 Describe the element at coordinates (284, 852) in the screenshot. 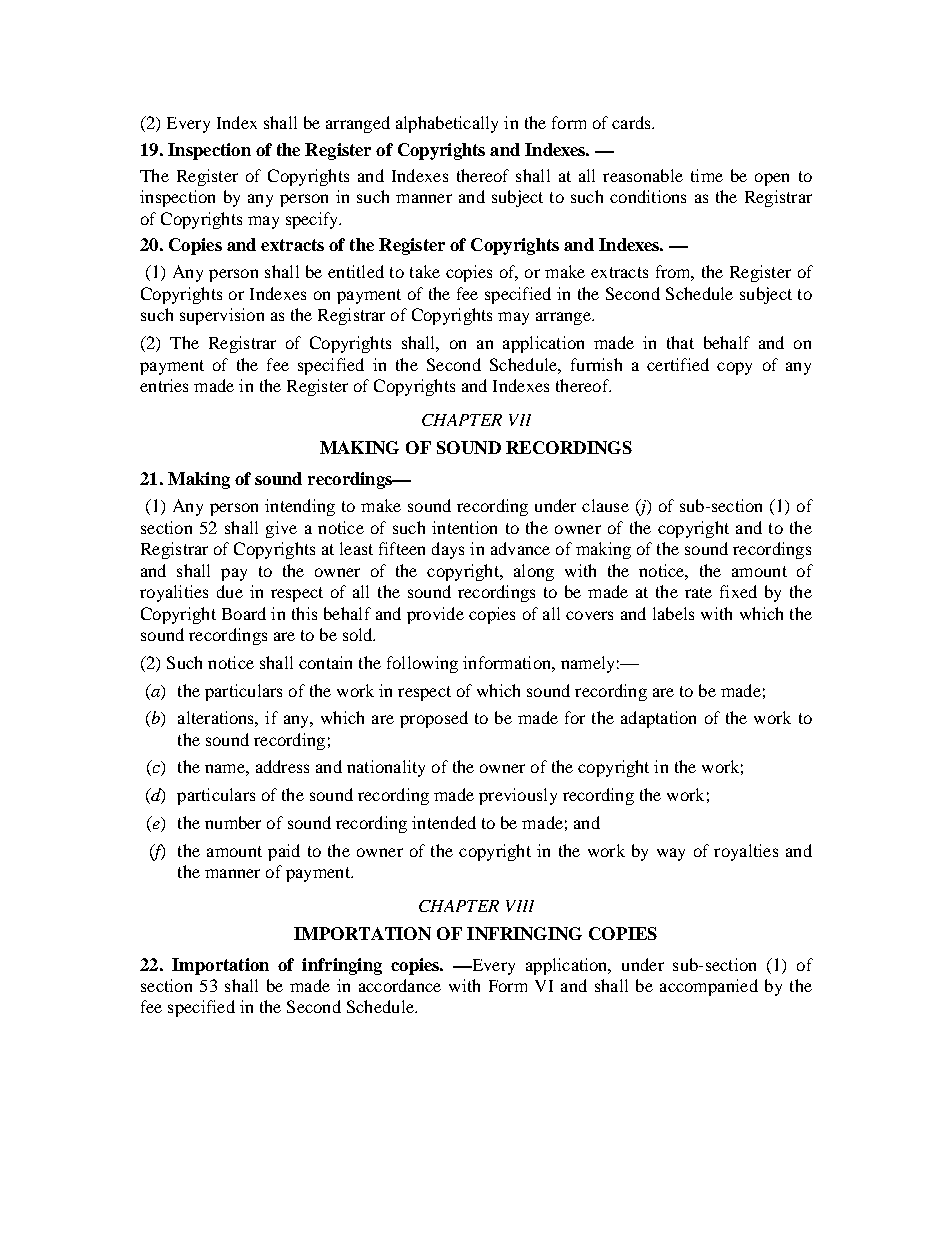

I see `paid` at that location.
